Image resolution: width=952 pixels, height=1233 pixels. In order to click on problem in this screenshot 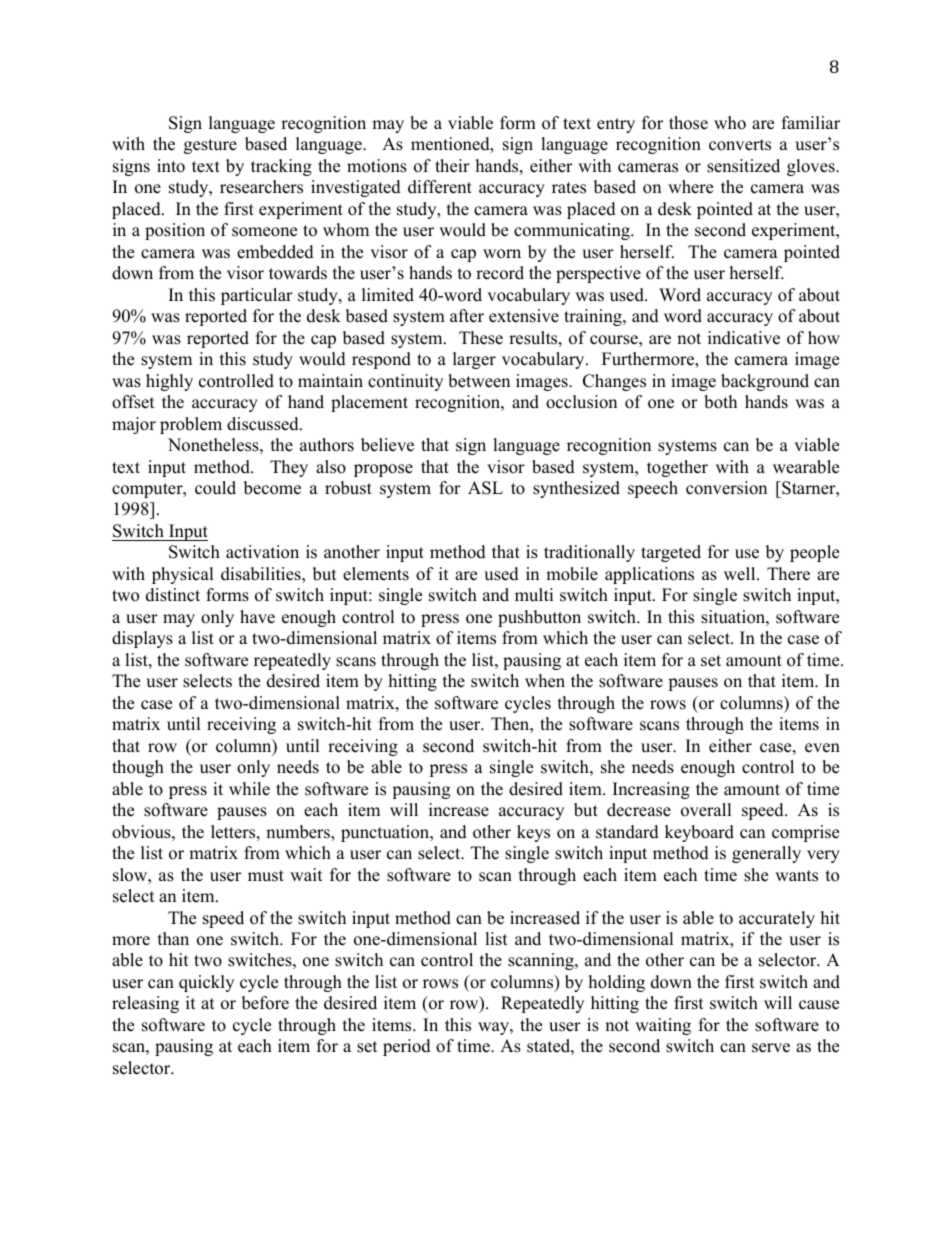, I will do `click(191, 425)`.
